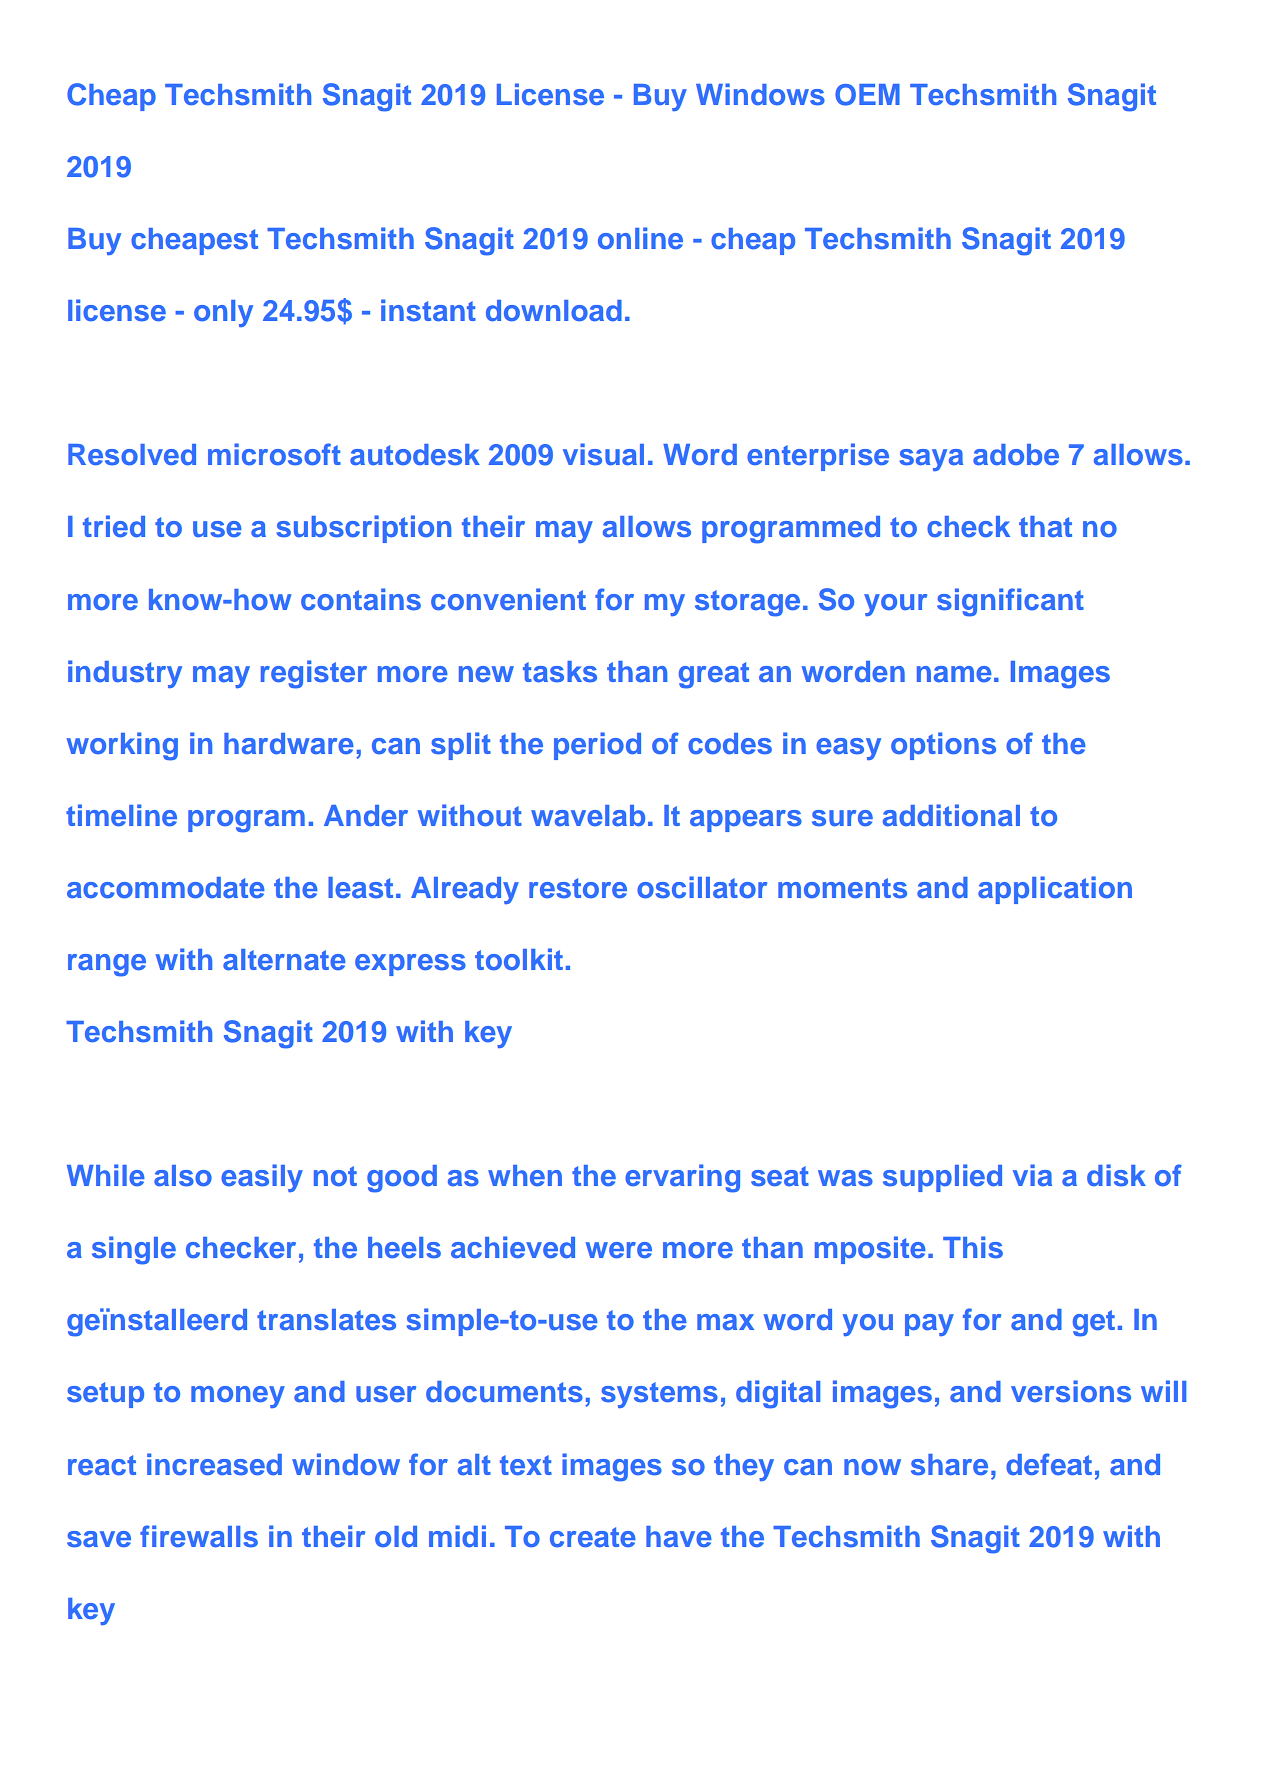 The height and width of the screenshot is (1784, 1261). Describe the element at coordinates (1010, 602) in the screenshot. I see `significant` at that location.
